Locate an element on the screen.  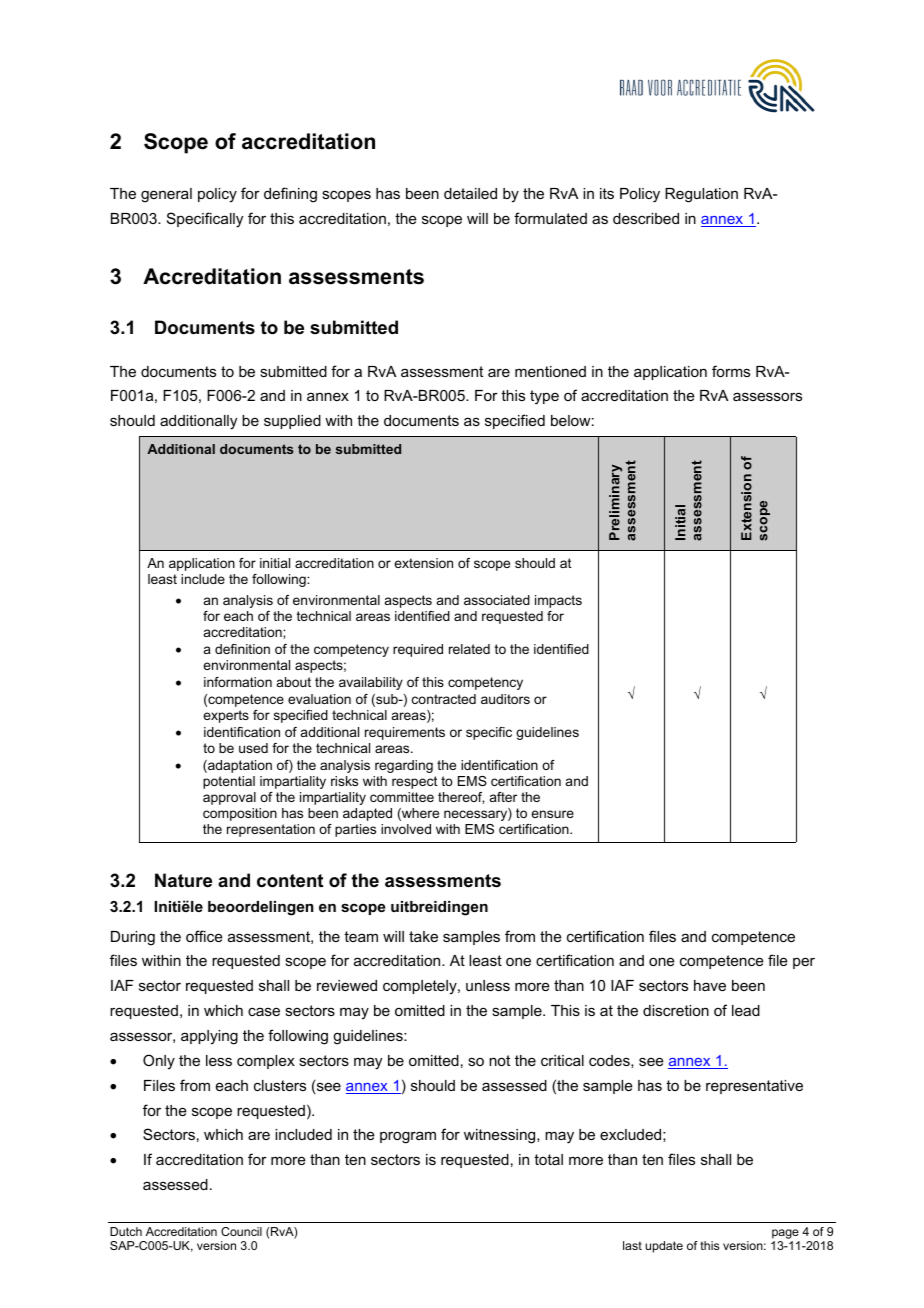
take is located at coordinates (423, 936).
